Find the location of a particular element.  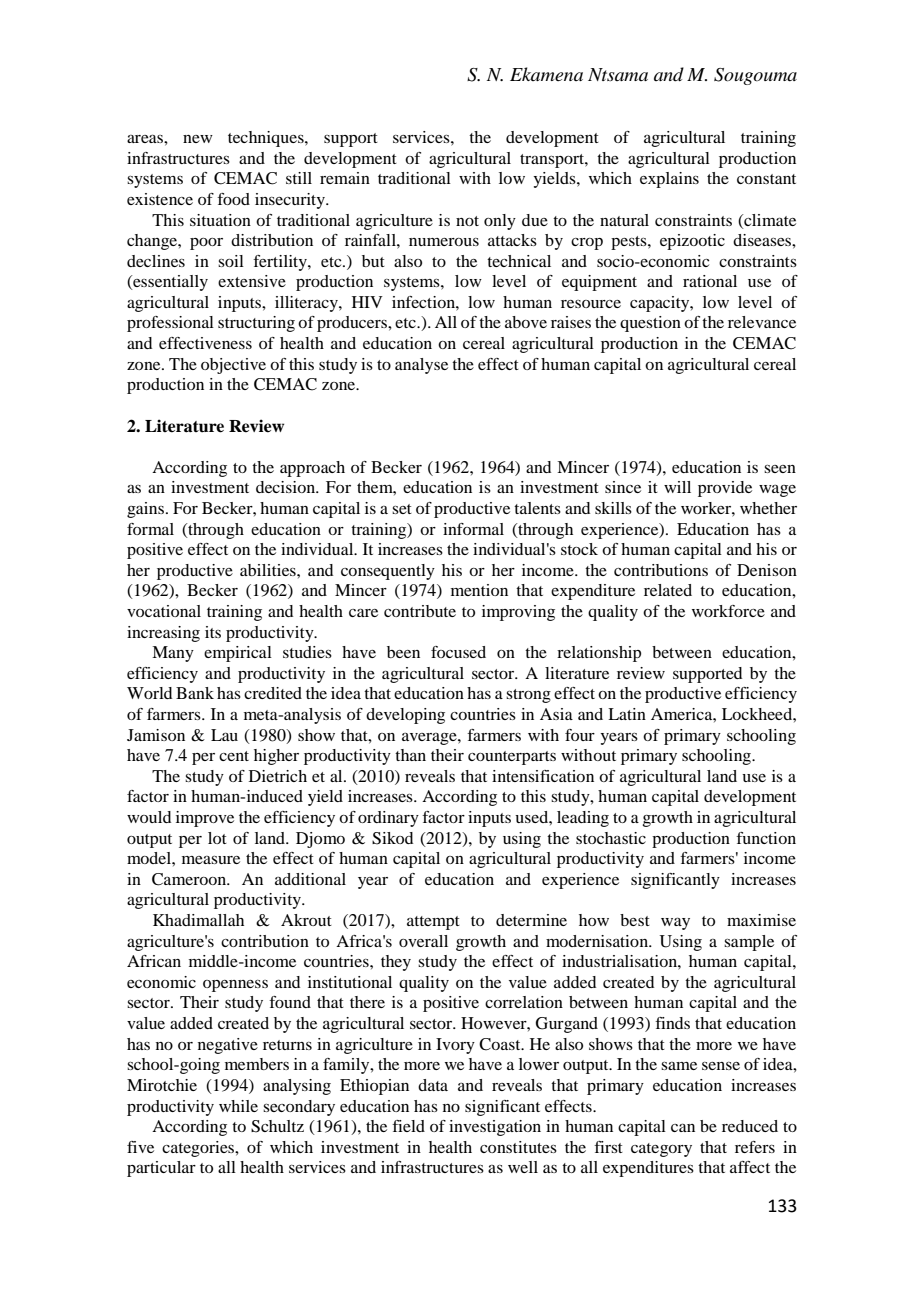

ordinary is located at coordinates (388, 819).
